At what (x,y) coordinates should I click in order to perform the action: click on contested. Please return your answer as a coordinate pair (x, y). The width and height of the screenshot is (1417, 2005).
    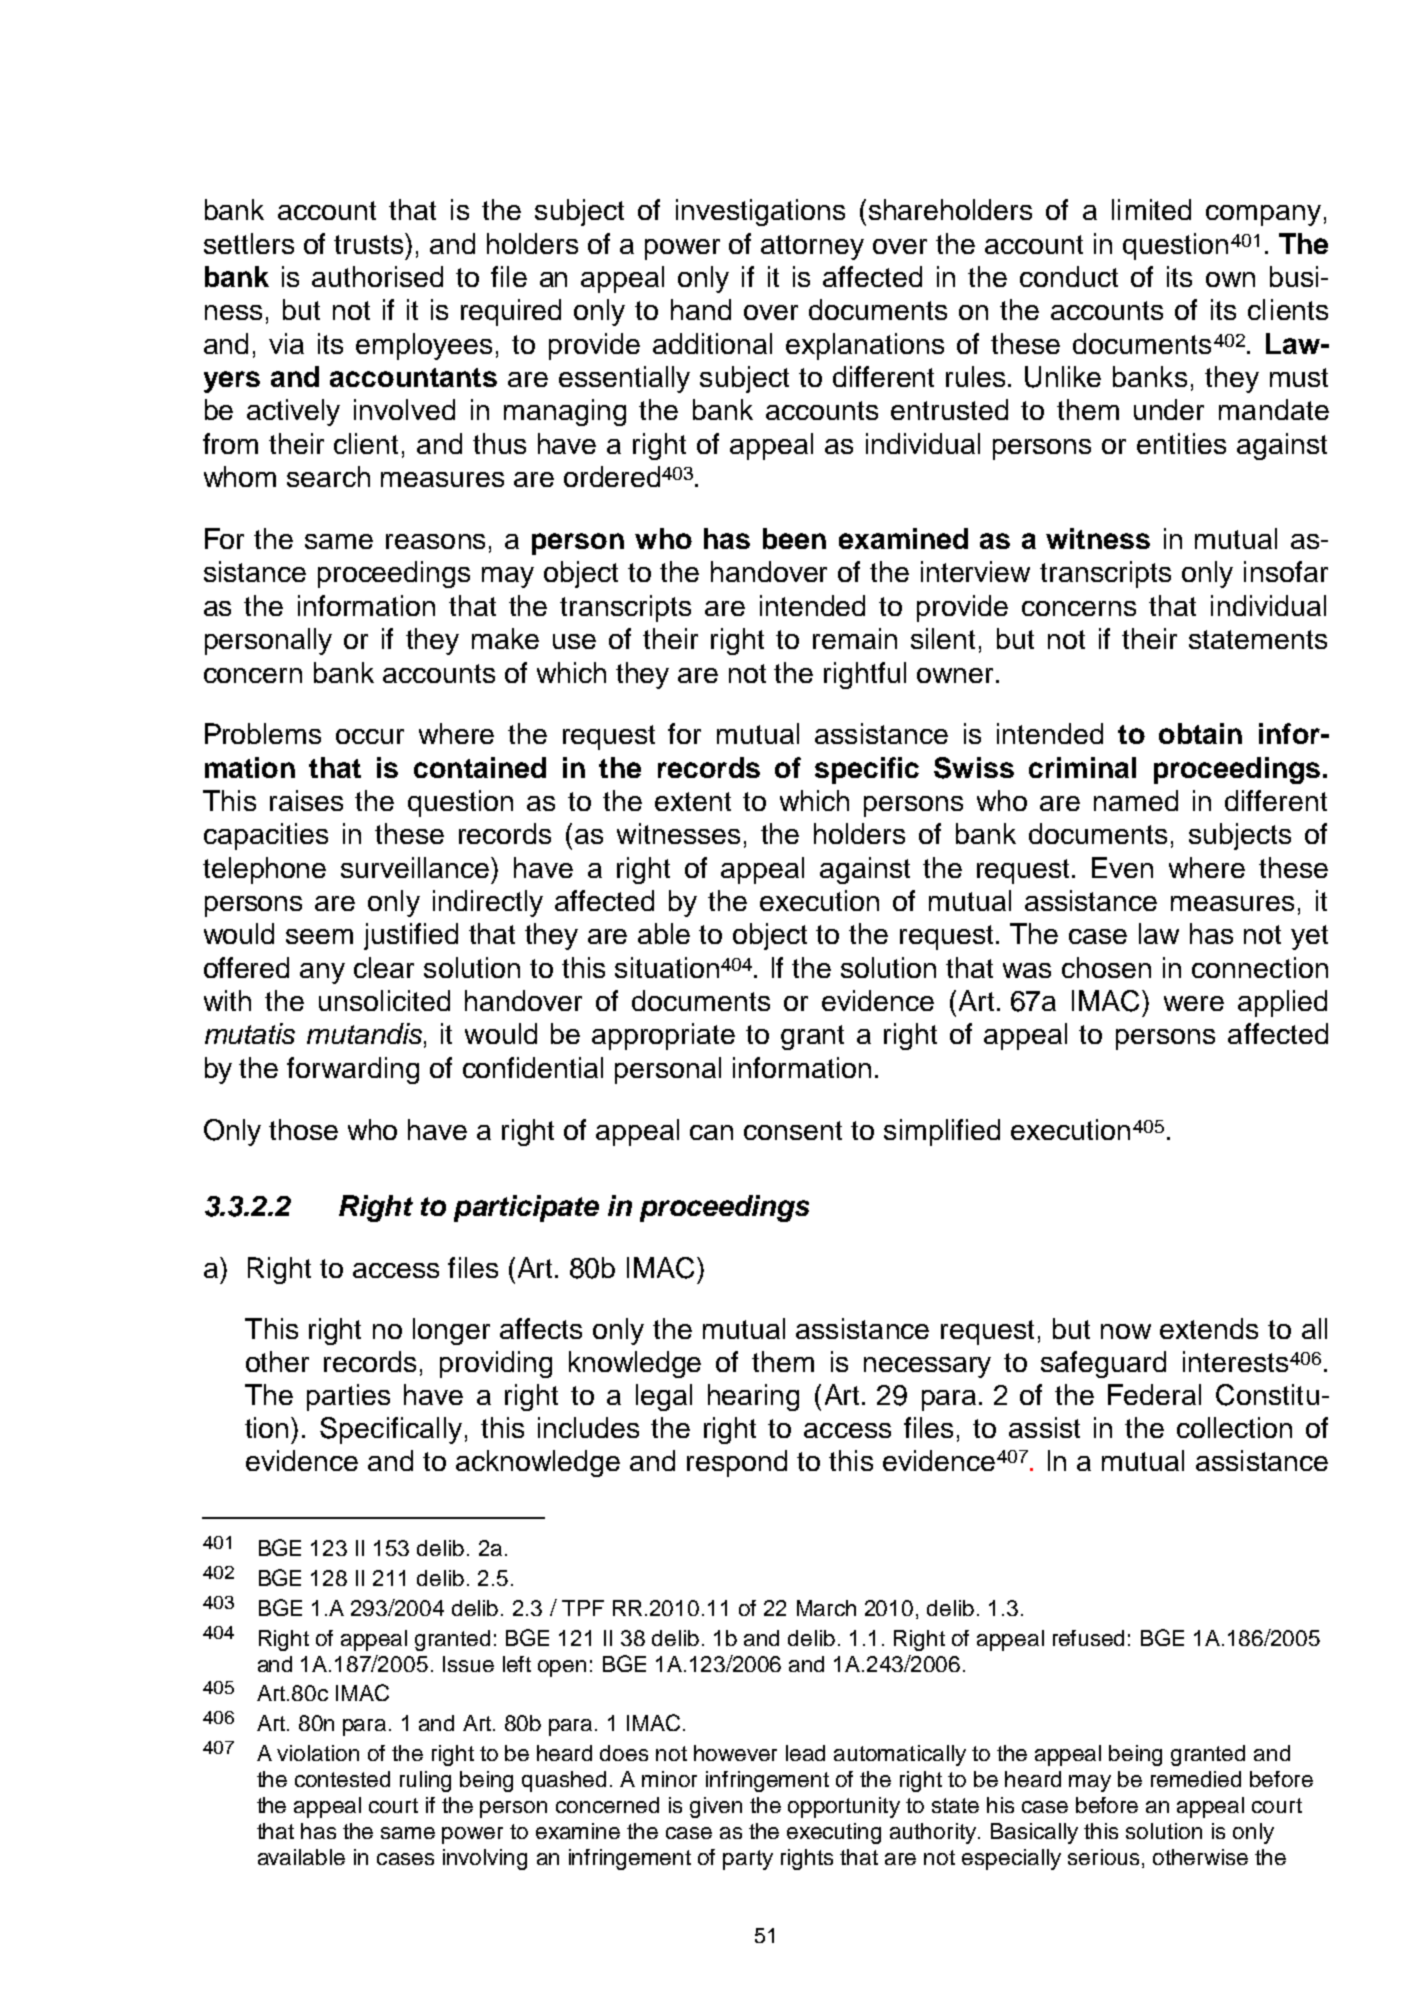
    Looking at the image, I should click on (342, 1779).
